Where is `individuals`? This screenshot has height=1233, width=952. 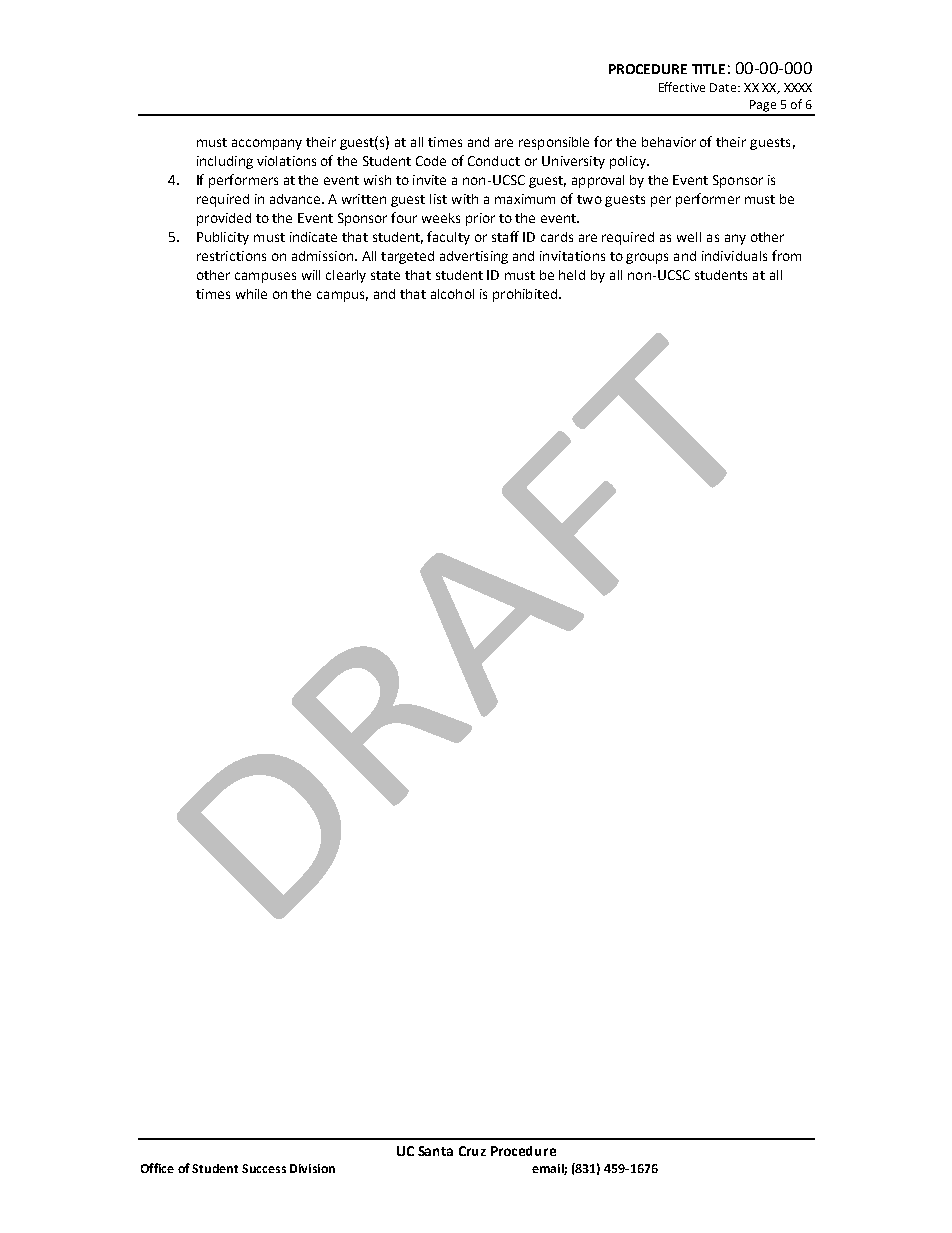 individuals is located at coordinates (734, 256).
